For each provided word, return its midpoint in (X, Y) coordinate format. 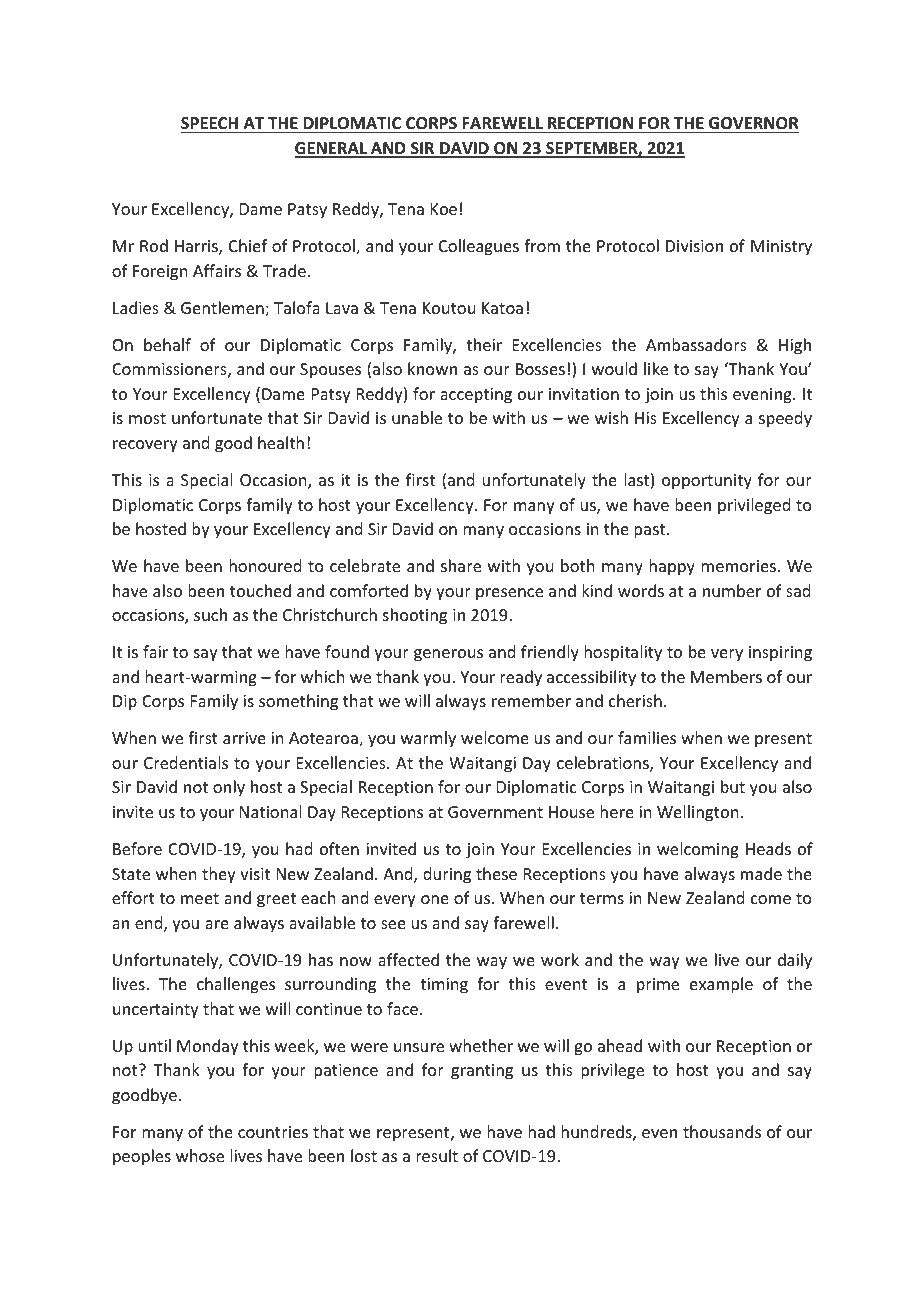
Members (726, 676)
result (437, 1155)
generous (448, 655)
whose (200, 1155)
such (210, 614)
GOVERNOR (753, 123)
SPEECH (209, 123)
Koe (444, 209)
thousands (722, 1131)
